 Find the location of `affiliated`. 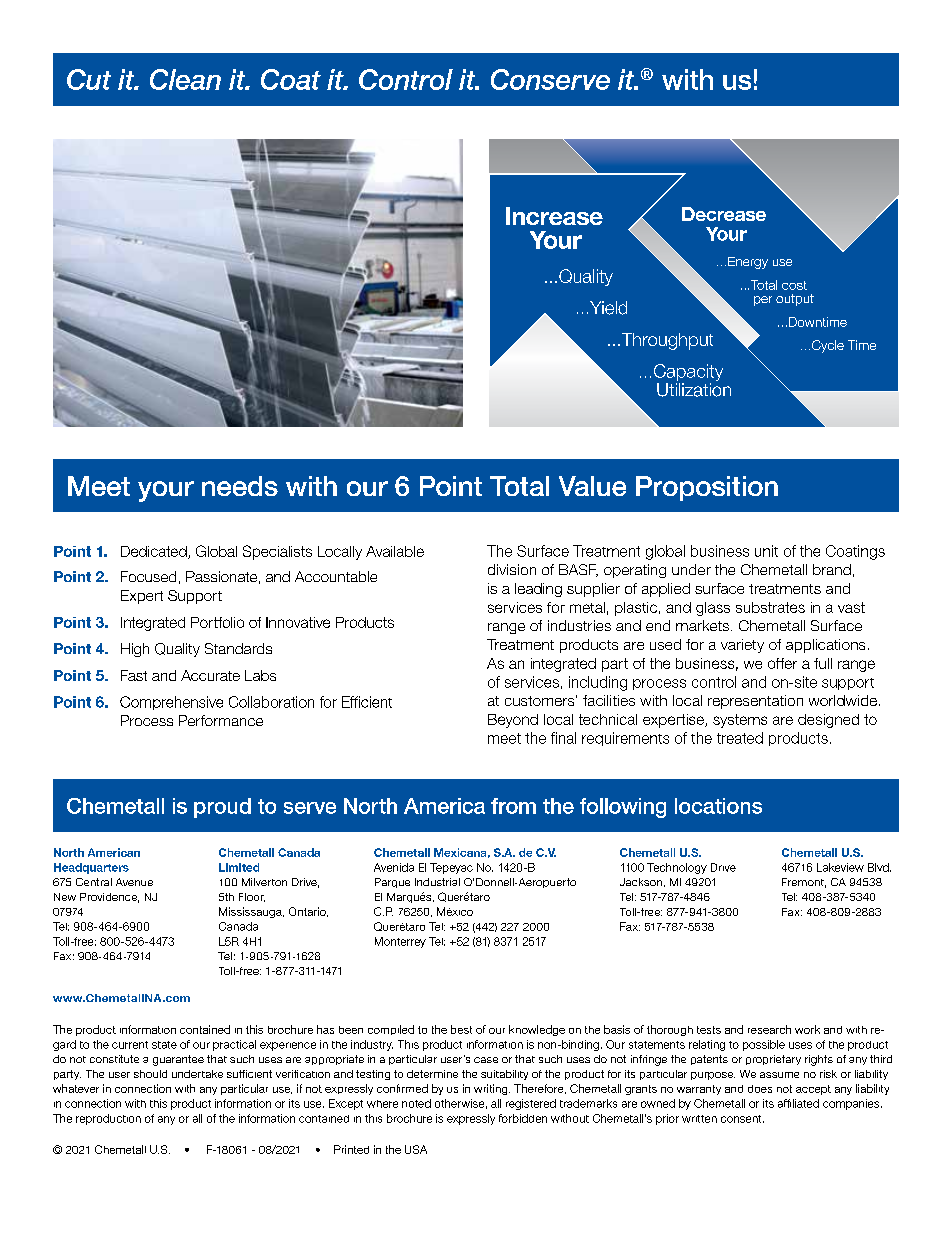

affiliated is located at coordinates (798, 1103).
